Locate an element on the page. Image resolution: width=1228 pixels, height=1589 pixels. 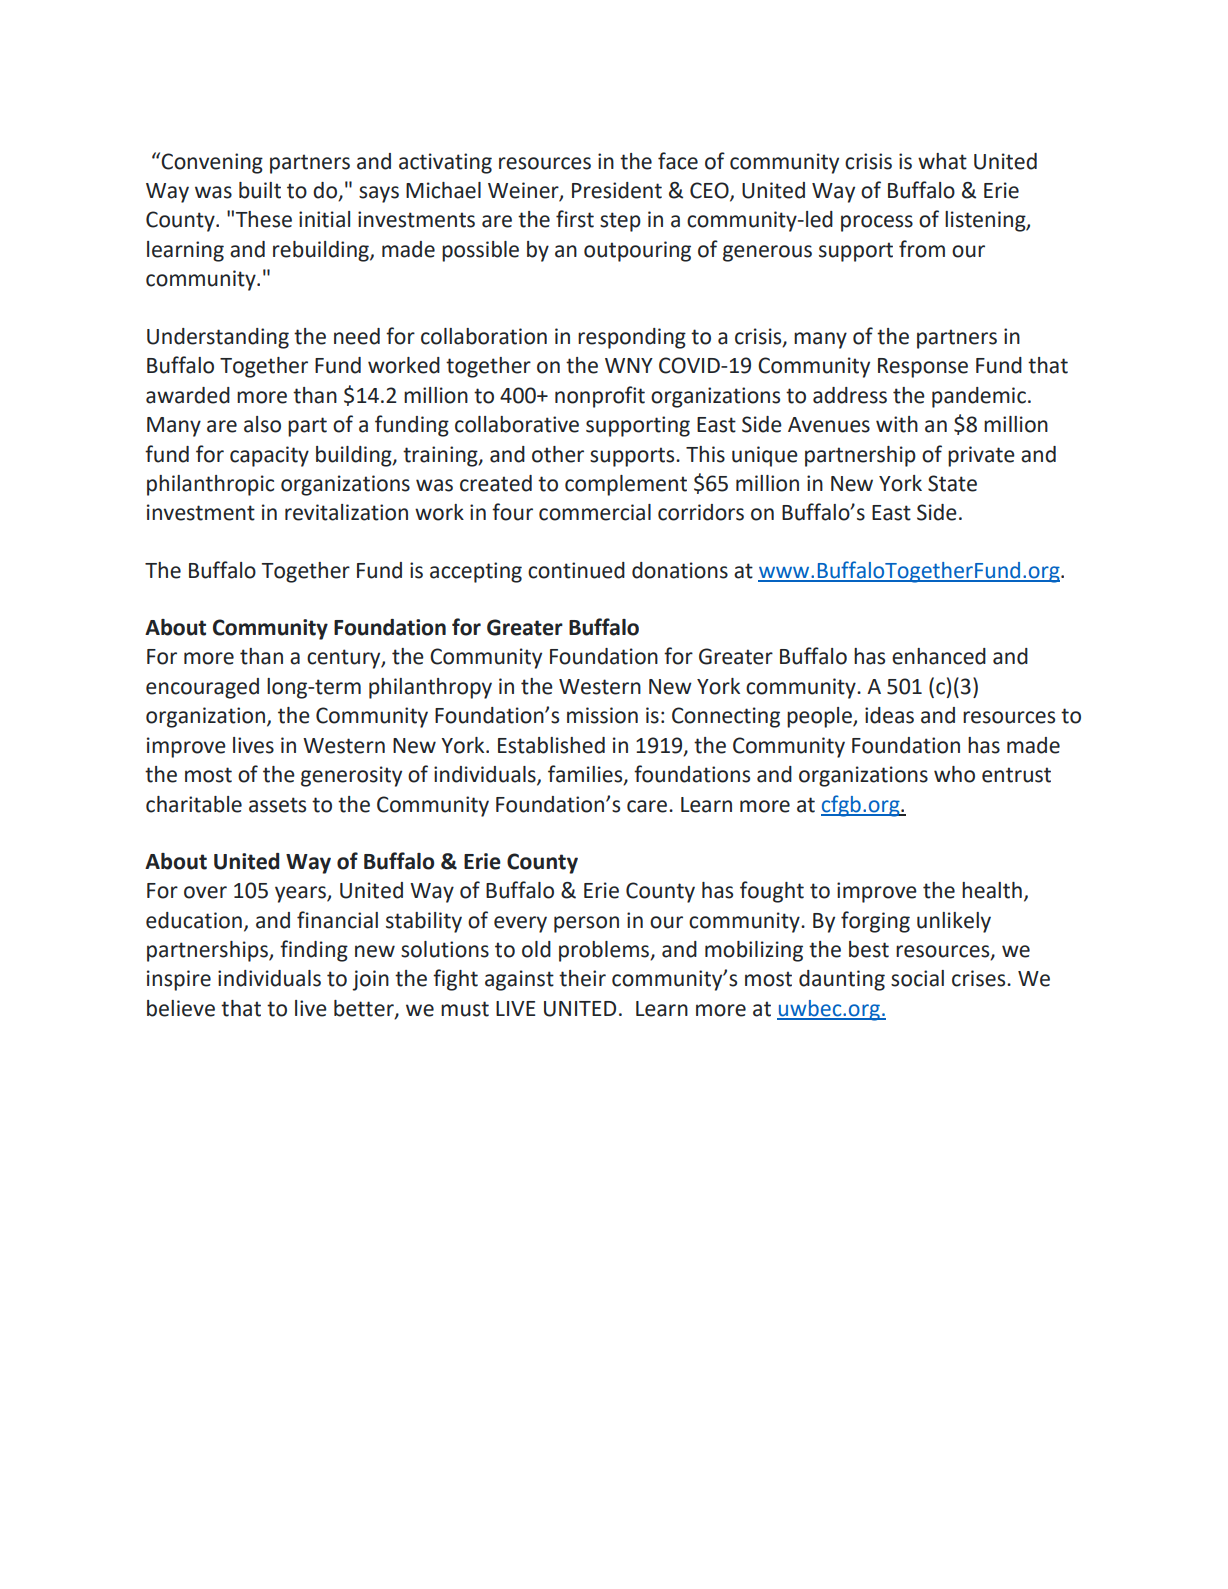
first is located at coordinates (575, 219).
